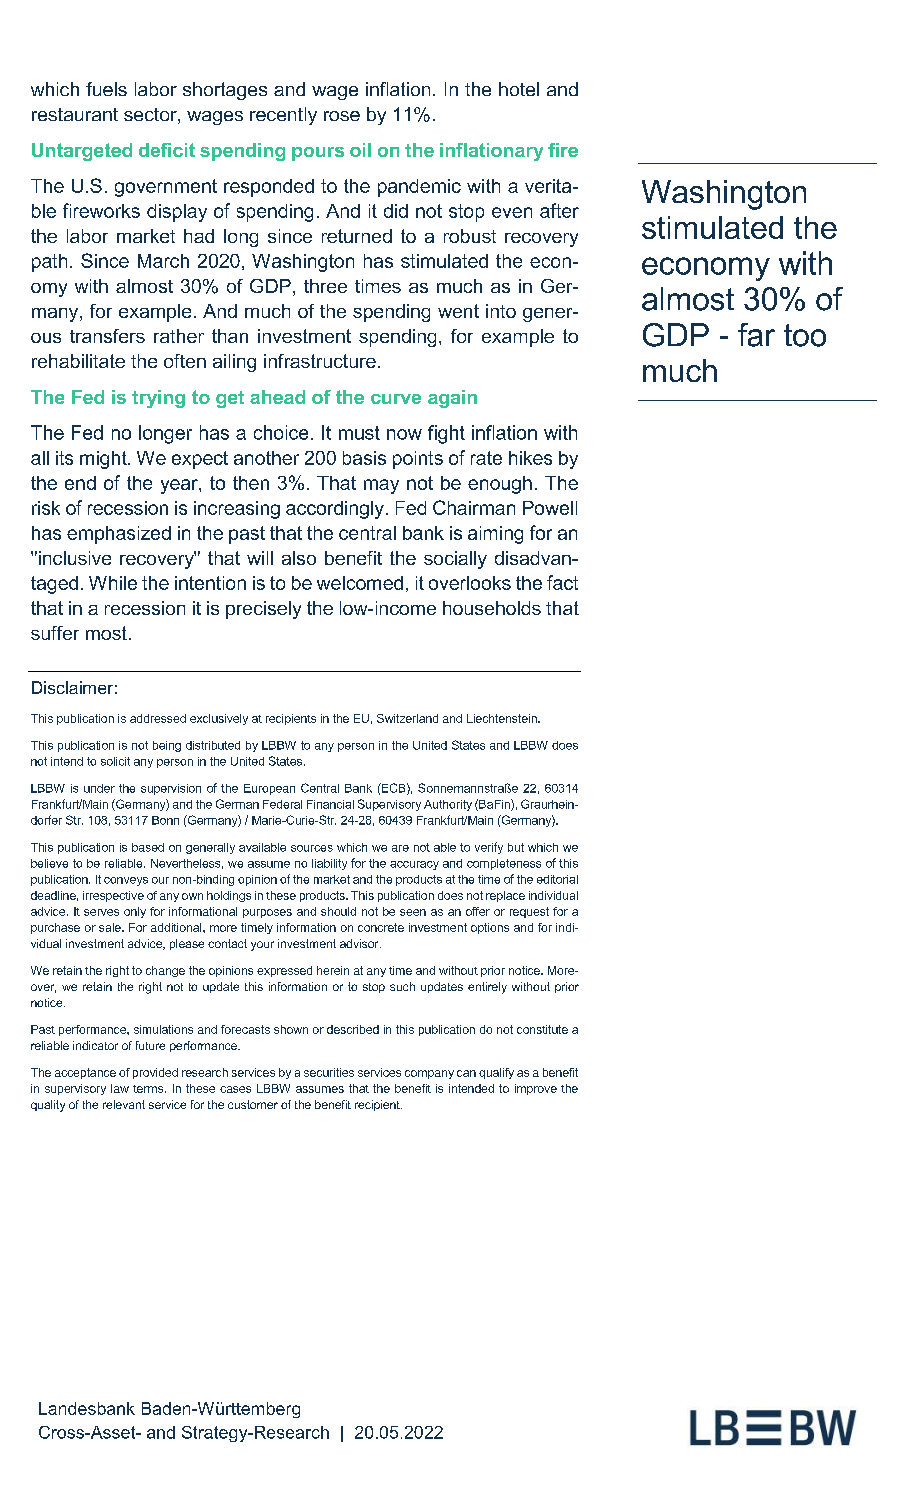  Describe the element at coordinates (407, 718) in the page. I see `Switzerland` at that location.
